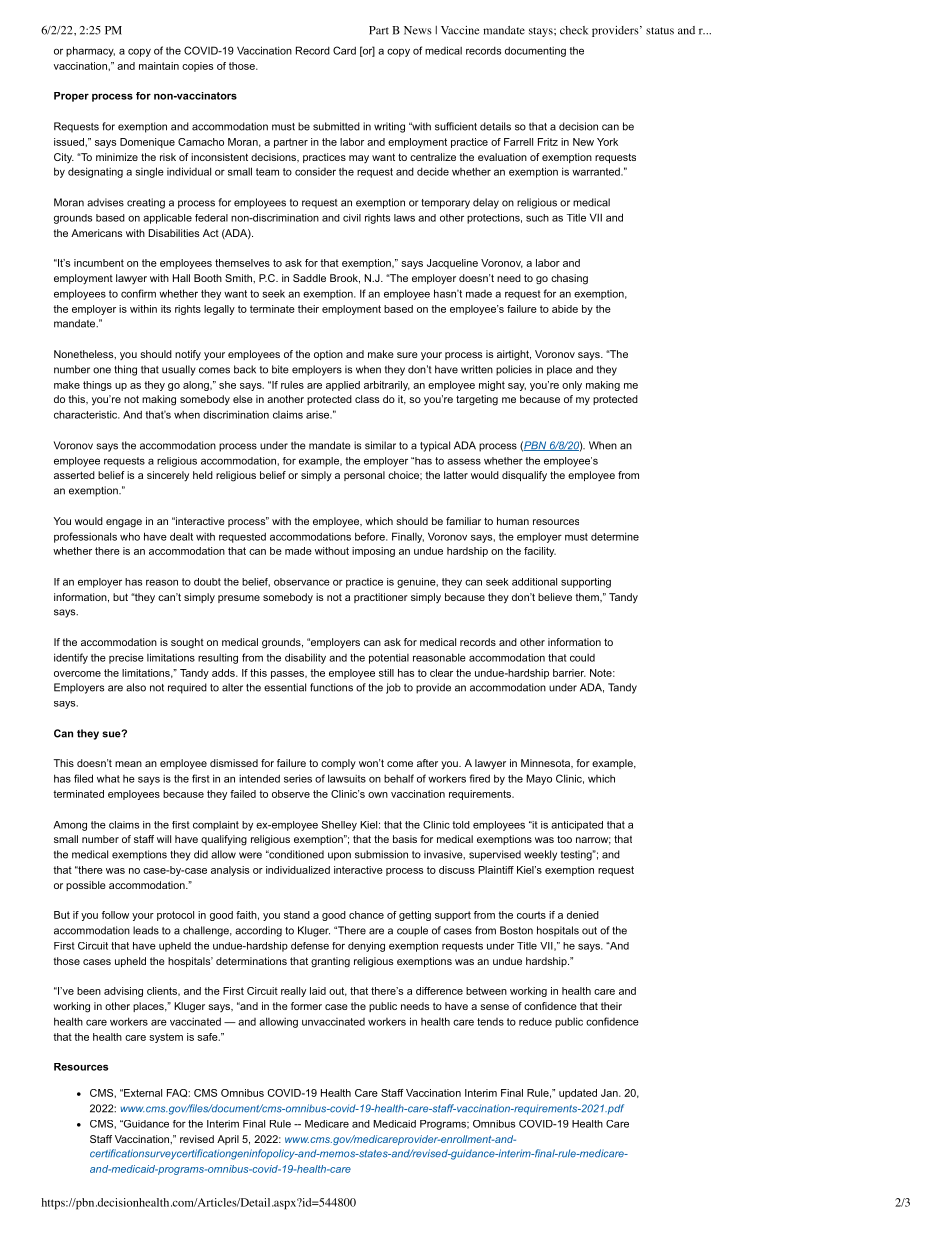 Image resolution: width=952 pixels, height=1233 pixels. I want to click on follow, so click(115, 915).
